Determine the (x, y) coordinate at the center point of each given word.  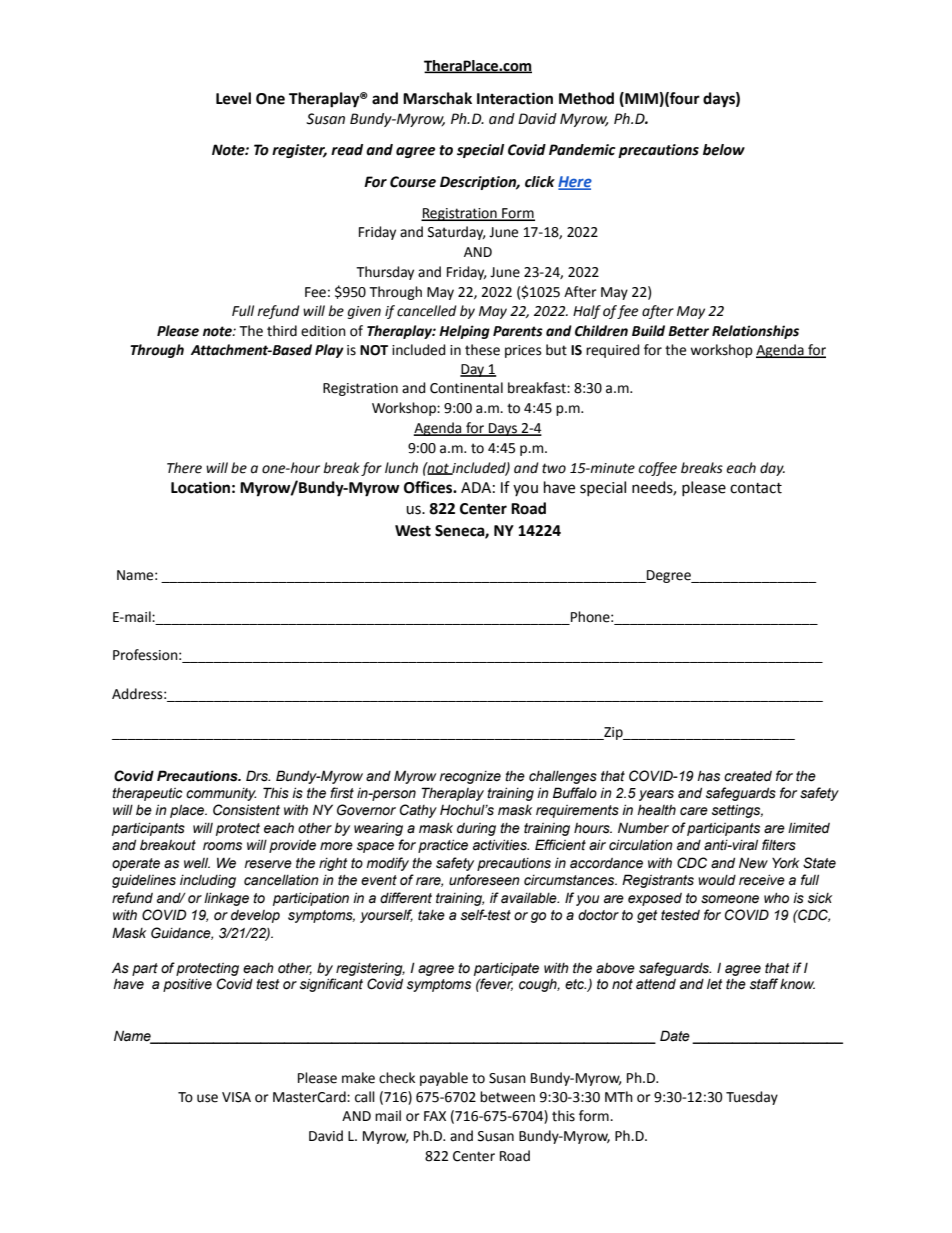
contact (756, 488)
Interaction (515, 98)
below (724, 150)
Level (233, 98)
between (507, 1097)
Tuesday (752, 1098)
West (413, 531)
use (207, 1098)
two (554, 468)
